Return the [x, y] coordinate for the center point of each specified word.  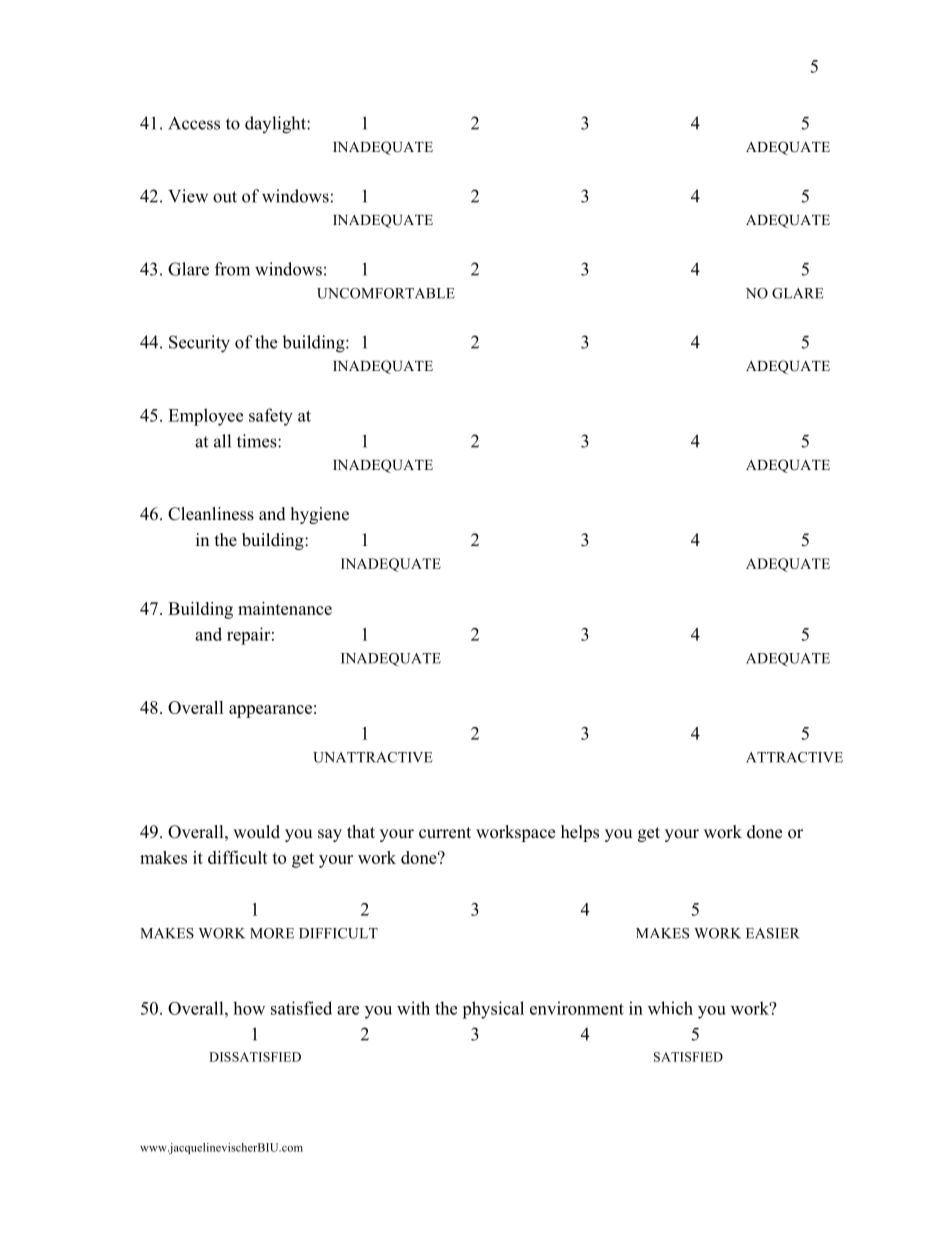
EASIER [773, 933]
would [256, 832]
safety [271, 417]
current [445, 833]
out [225, 197]
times [258, 441]
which [670, 1008]
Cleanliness [211, 514]
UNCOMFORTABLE [386, 293]
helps [580, 833]
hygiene [320, 515]
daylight [276, 125]
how [249, 1008]
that [361, 831]
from [232, 269]
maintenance [285, 608]
